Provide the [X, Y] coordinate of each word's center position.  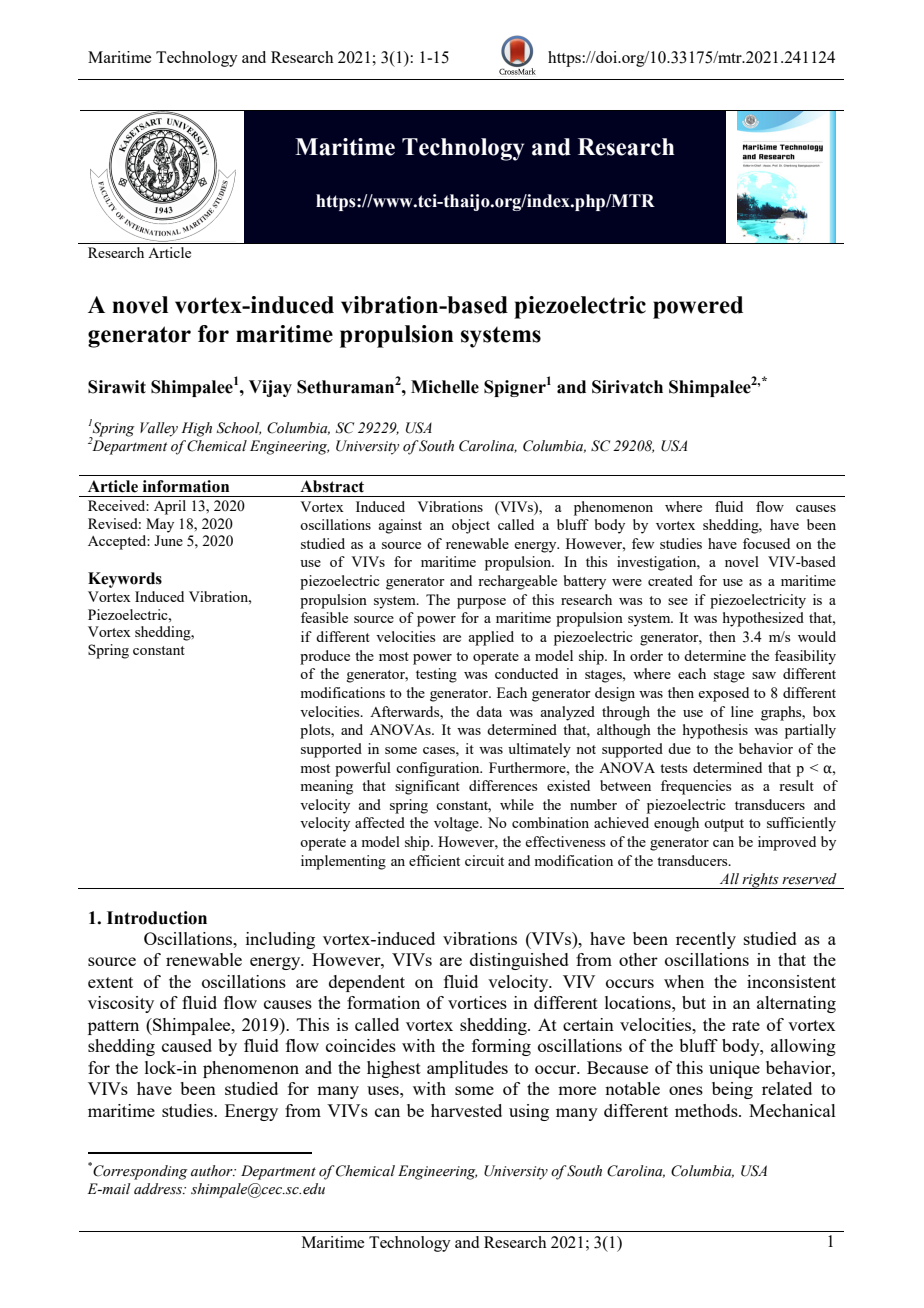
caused [187, 1045]
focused [766, 543]
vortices [477, 1002]
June [168, 540]
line [742, 711]
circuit [484, 860]
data [489, 711]
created [670, 580]
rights [760, 881]
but [694, 1002]
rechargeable [517, 582]
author [213, 1170]
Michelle [445, 387]
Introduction [157, 918]
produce [325, 657]
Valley [159, 429]
